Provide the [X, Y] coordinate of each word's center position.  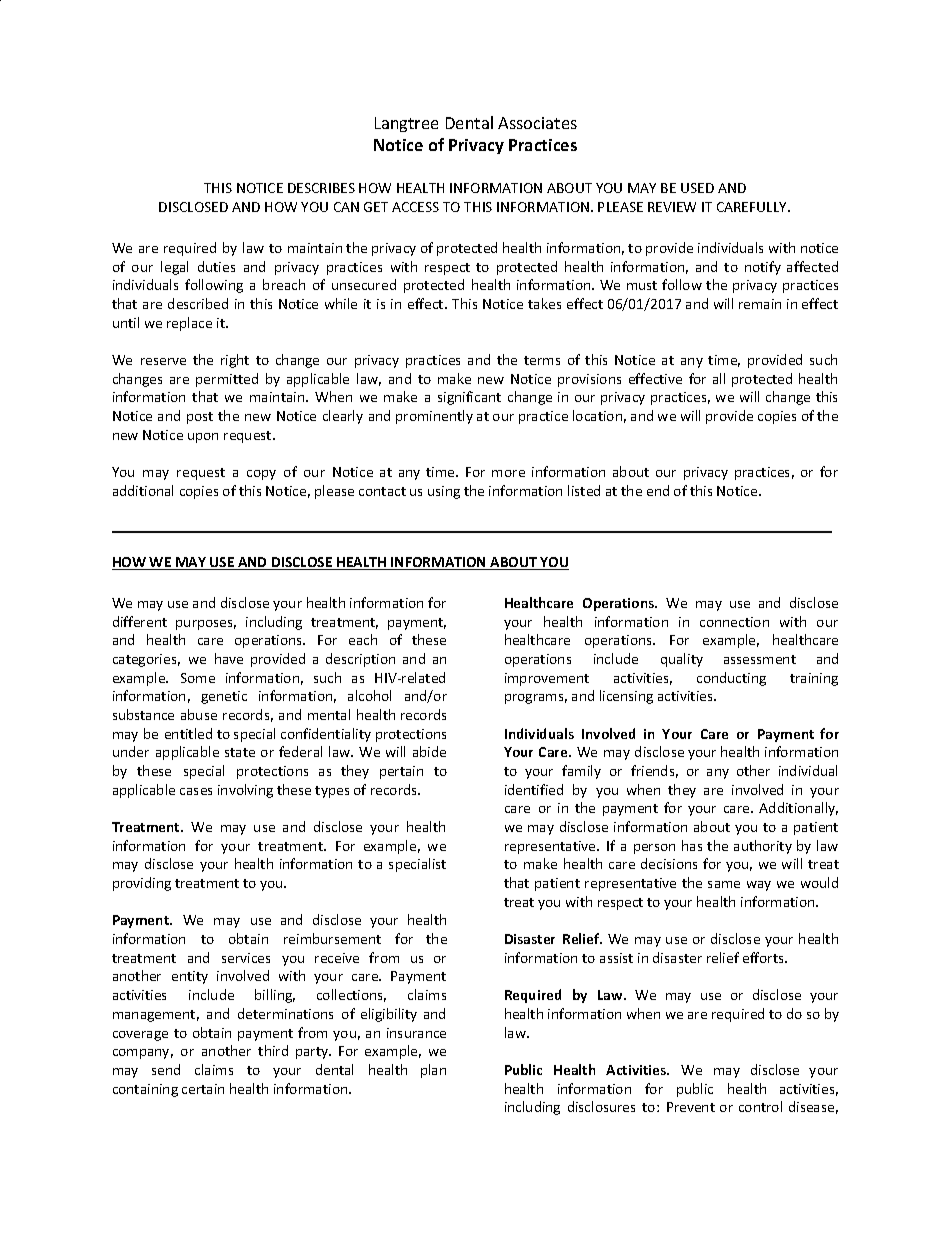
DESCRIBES [321, 188]
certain [203, 1089]
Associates [537, 123]
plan [433, 1071]
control [760, 1106]
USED [697, 188]
